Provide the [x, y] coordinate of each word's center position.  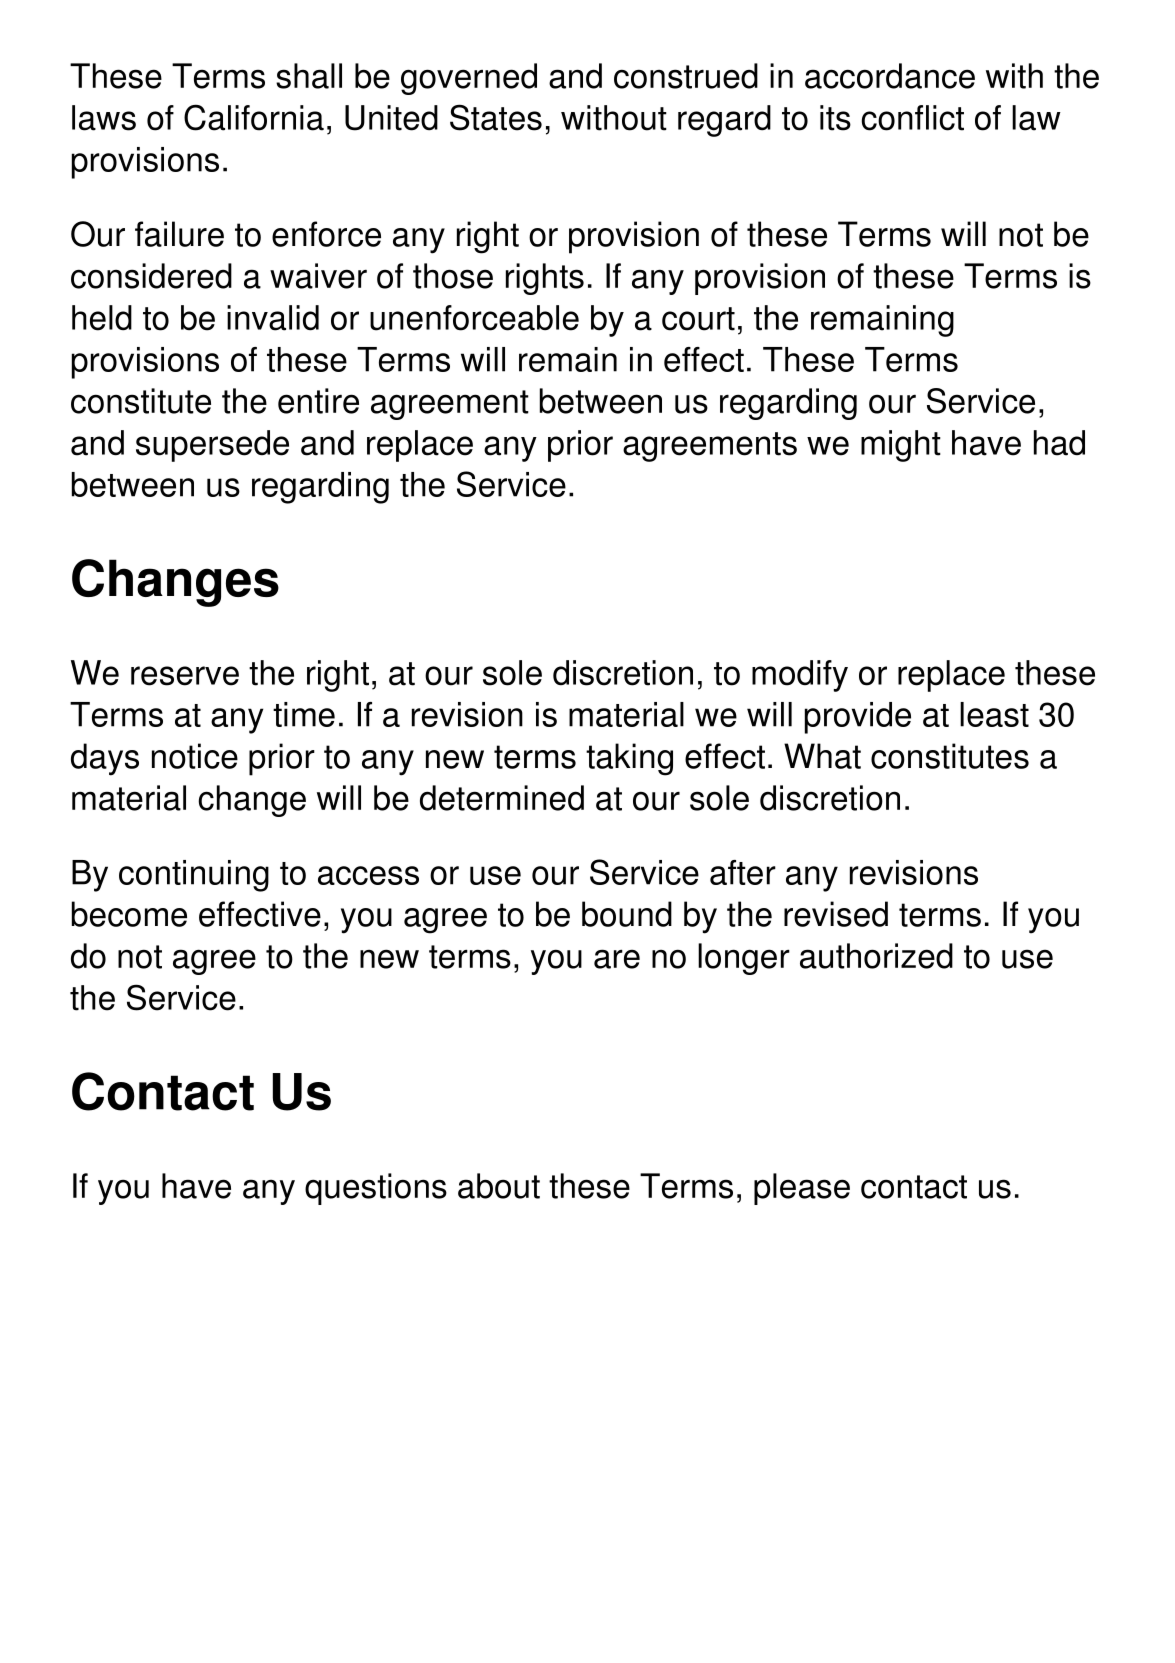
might [901, 446]
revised [836, 914]
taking [629, 759]
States [496, 117]
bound [627, 914]
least [994, 714]
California [254, 117]
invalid [273, 318]
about [499, 1186]
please [802, 1189]
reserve [185, 676]
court [698, 319]
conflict [913, 118]
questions [376, 1189]
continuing [194, 876]
